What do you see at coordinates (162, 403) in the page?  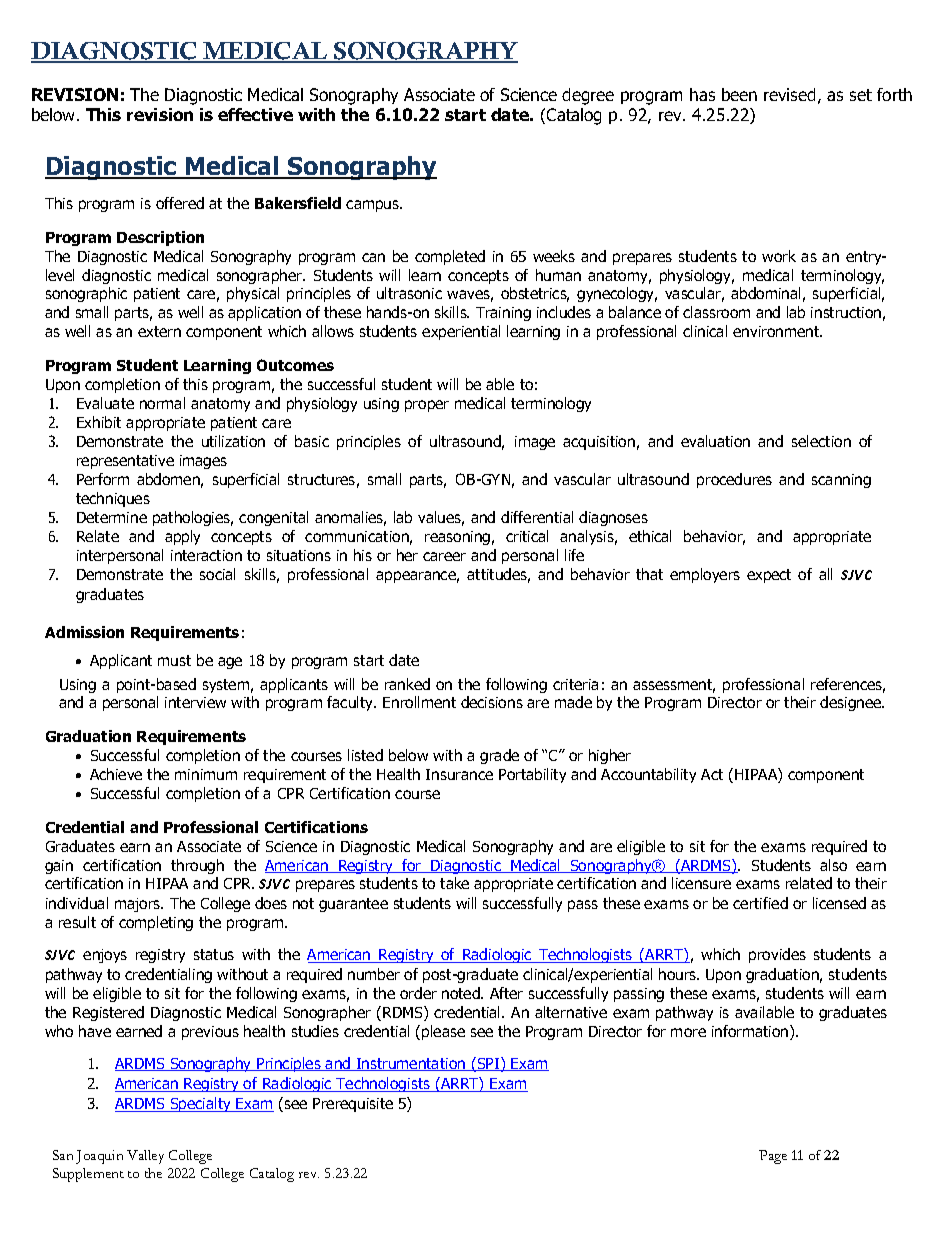 I see `normal` at bounding box center [162, 403].
